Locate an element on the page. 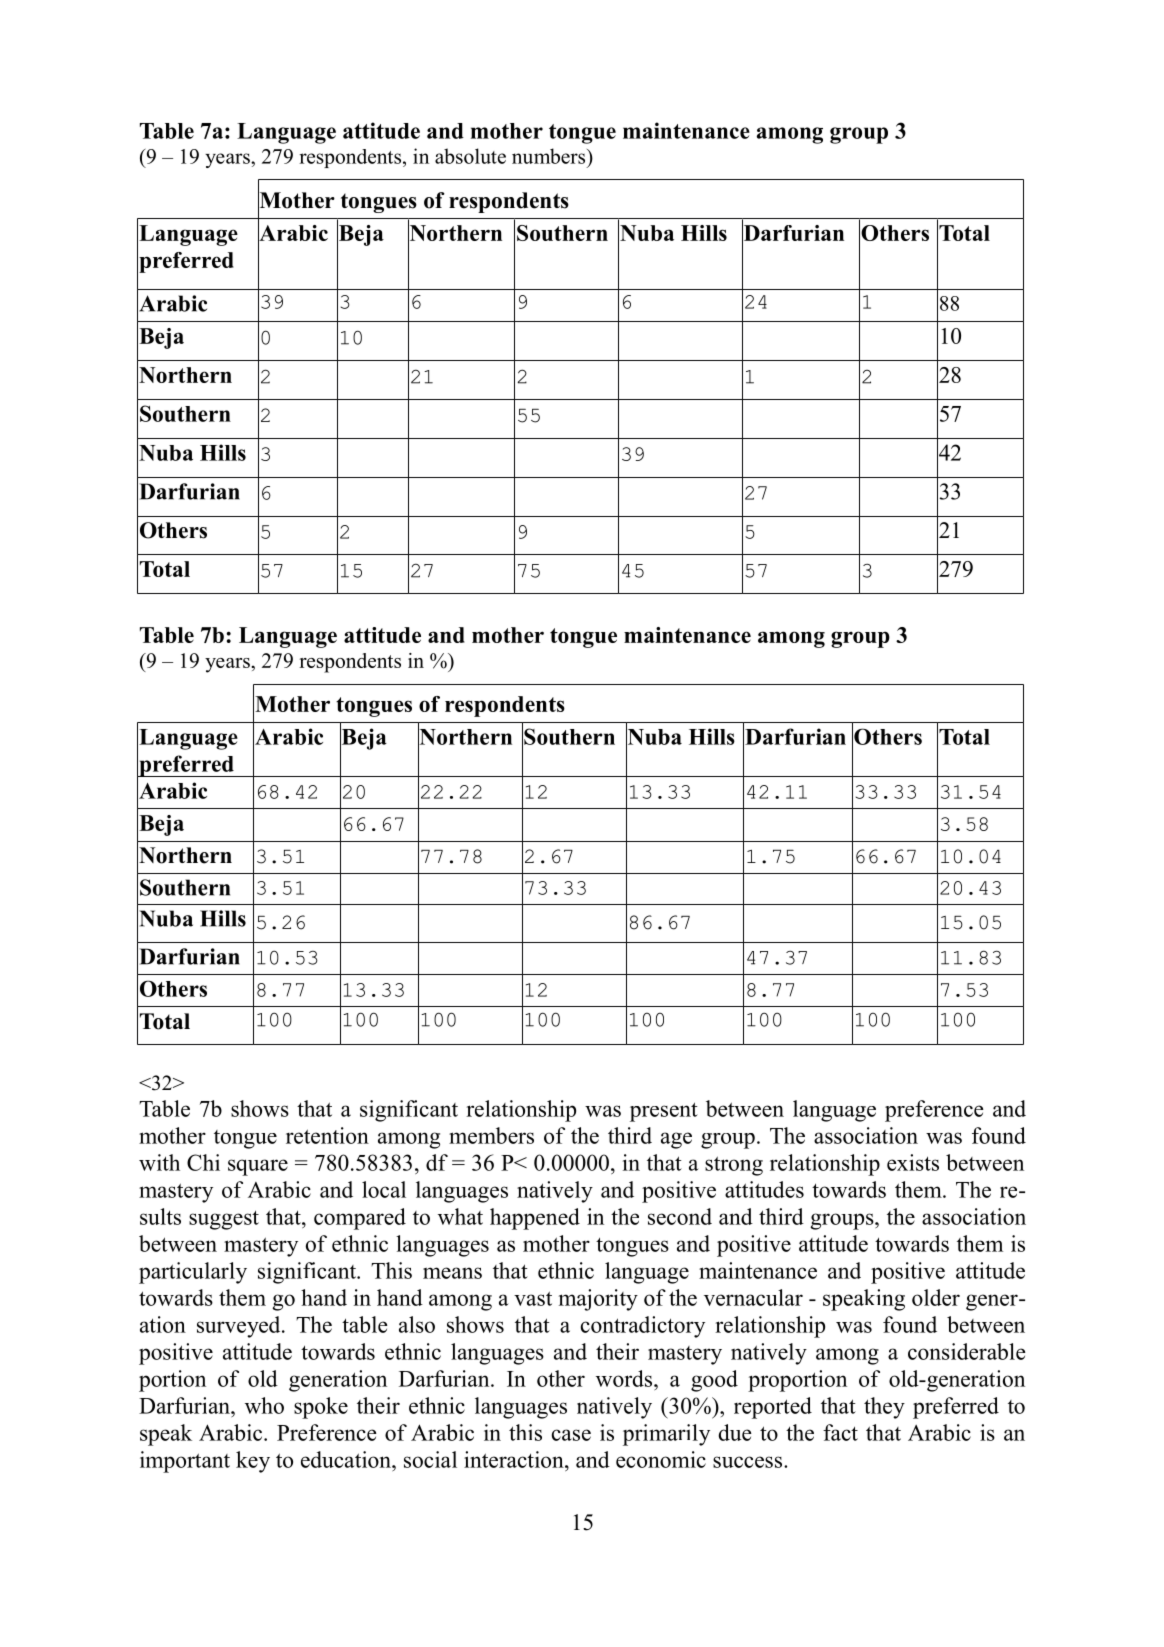  present is located at coordinates (664, 1112).
